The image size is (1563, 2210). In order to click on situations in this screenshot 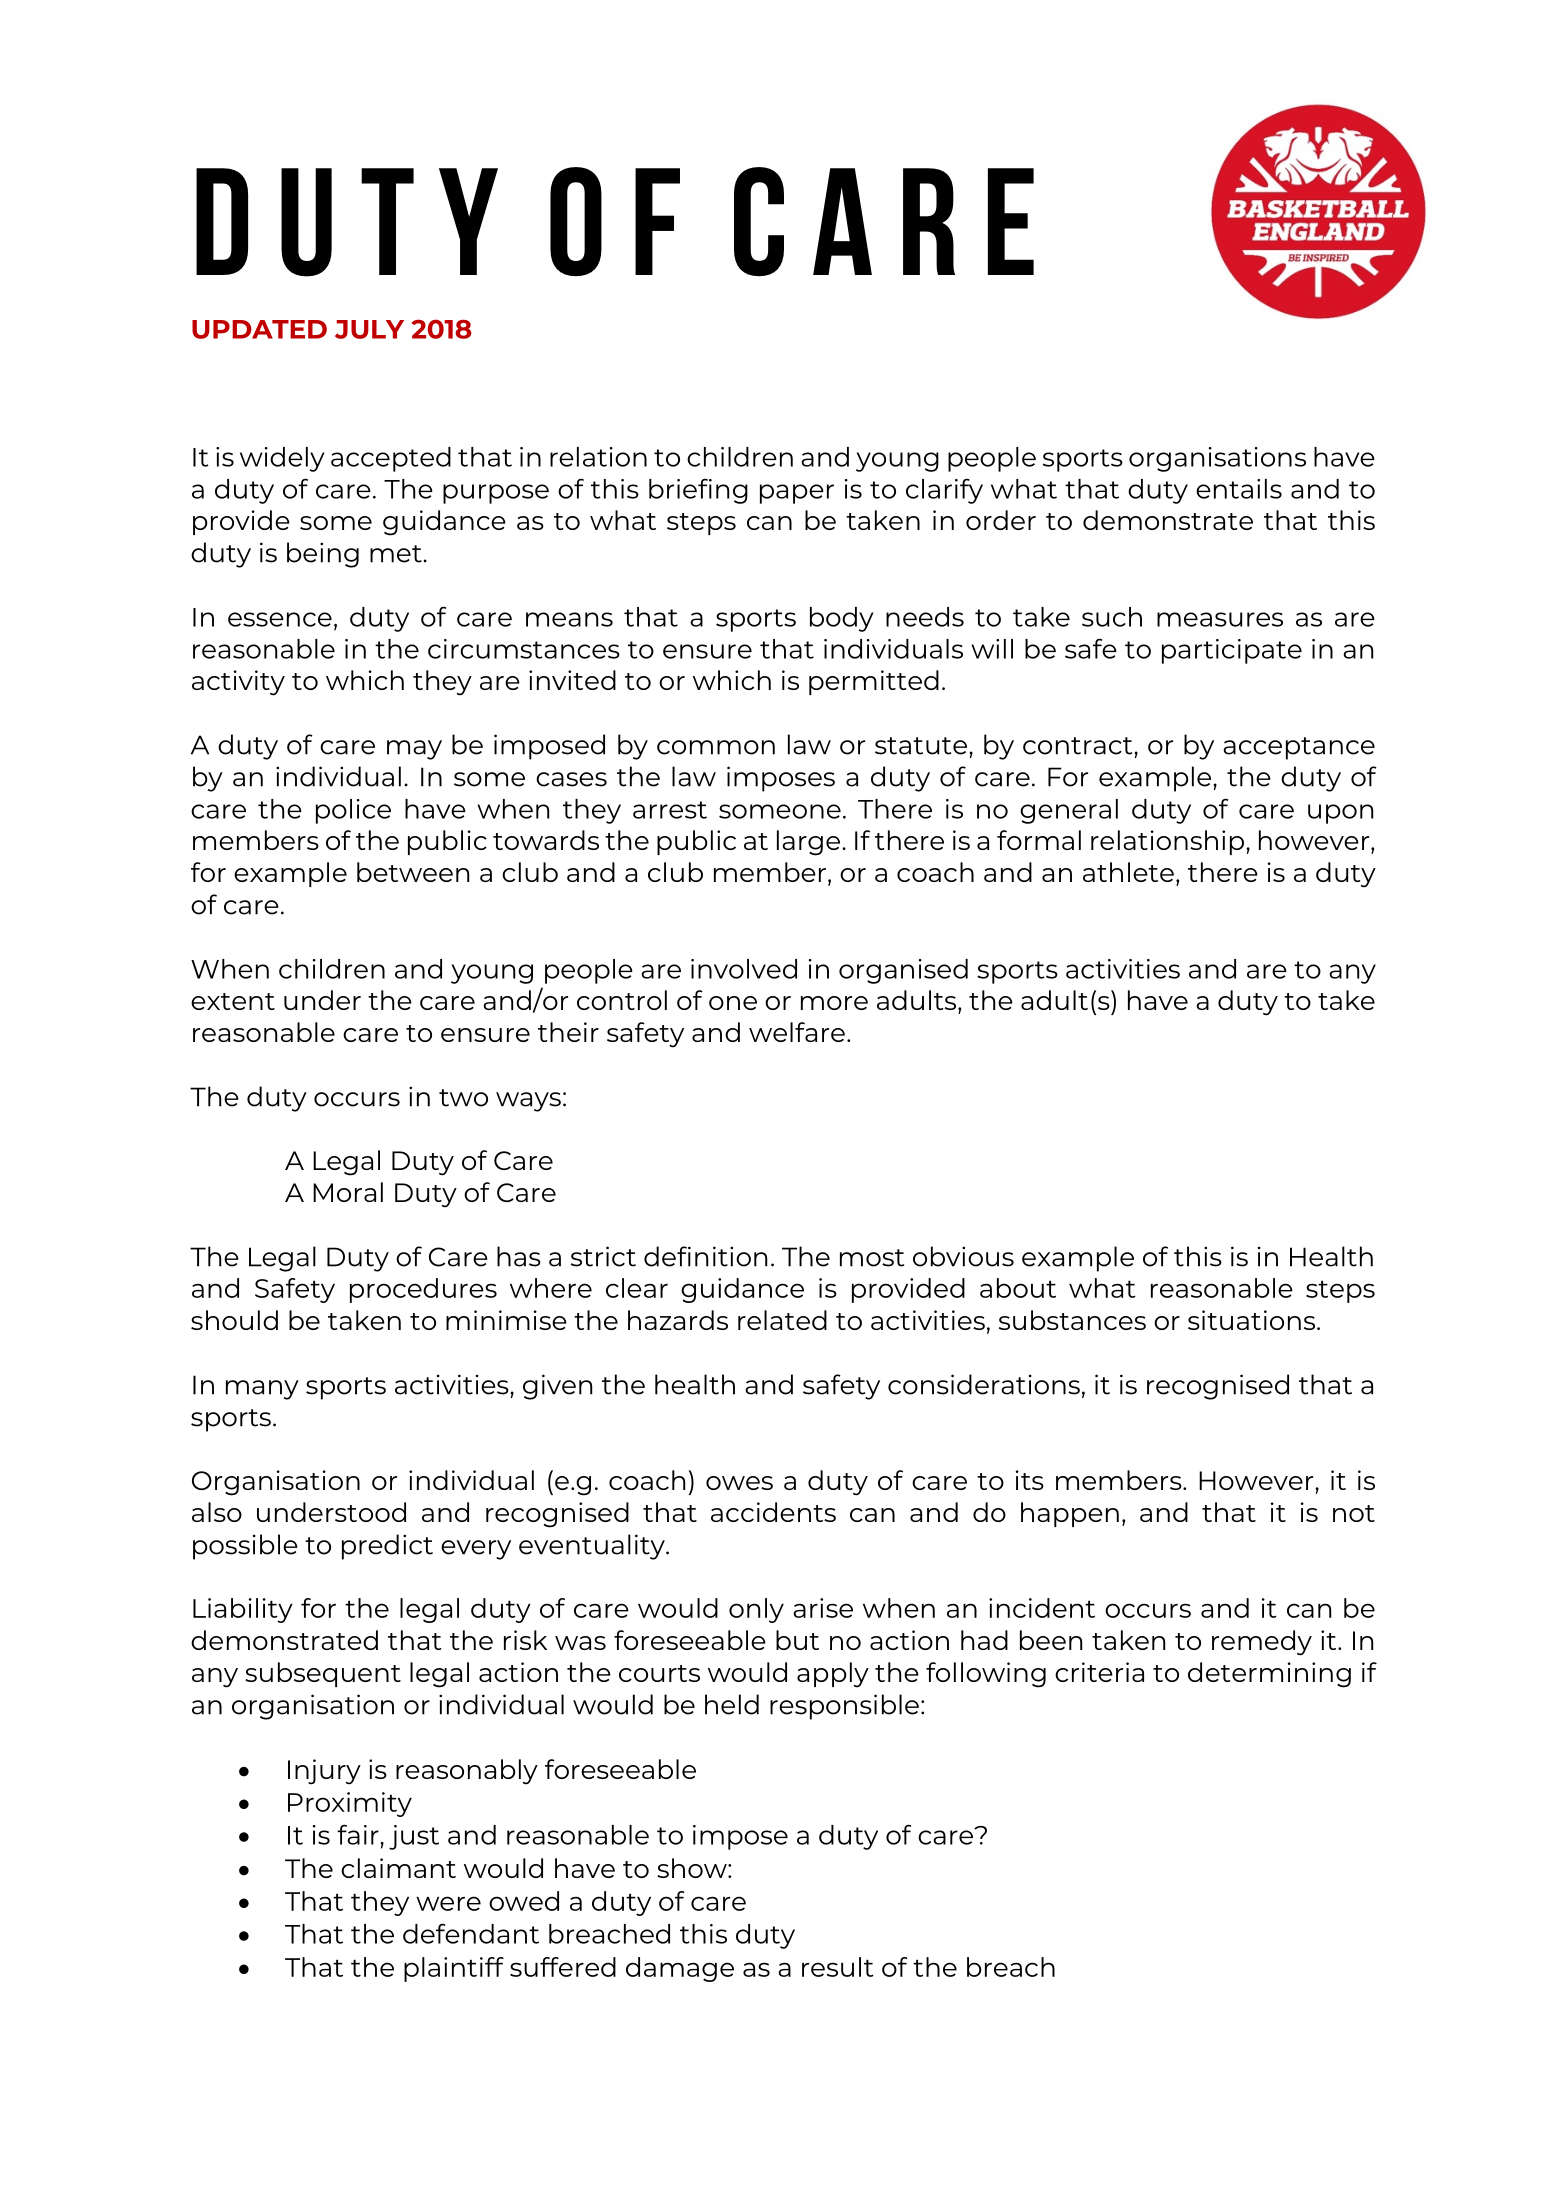, I will do `click(1253, 1320)`.
